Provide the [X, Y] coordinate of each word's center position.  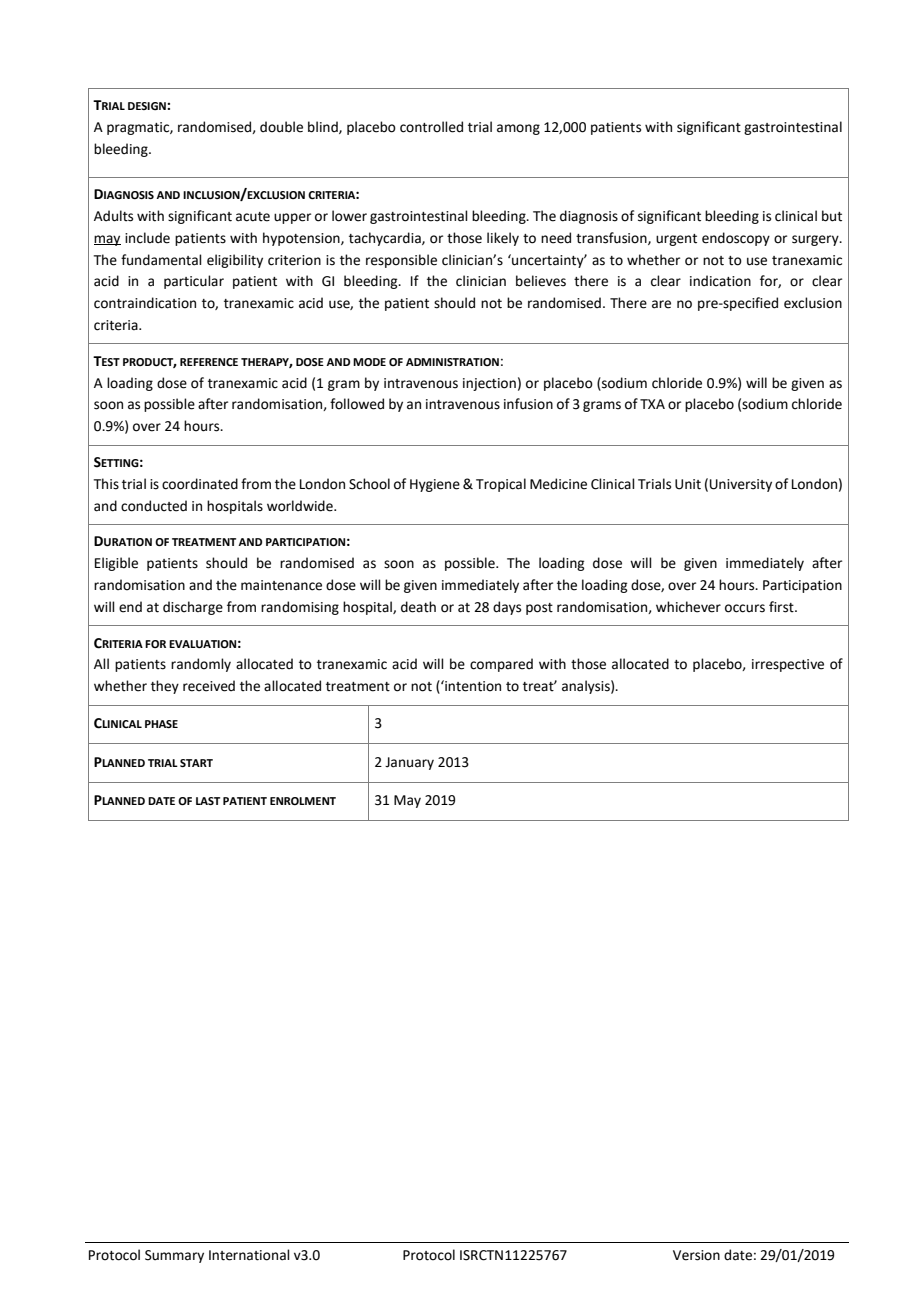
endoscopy [736, 239]
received [209, 686]
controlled [431, 127]
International [249, 1255]
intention [472, 686]
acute [253, 217]
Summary [174, 1256]
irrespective [788, 665]
